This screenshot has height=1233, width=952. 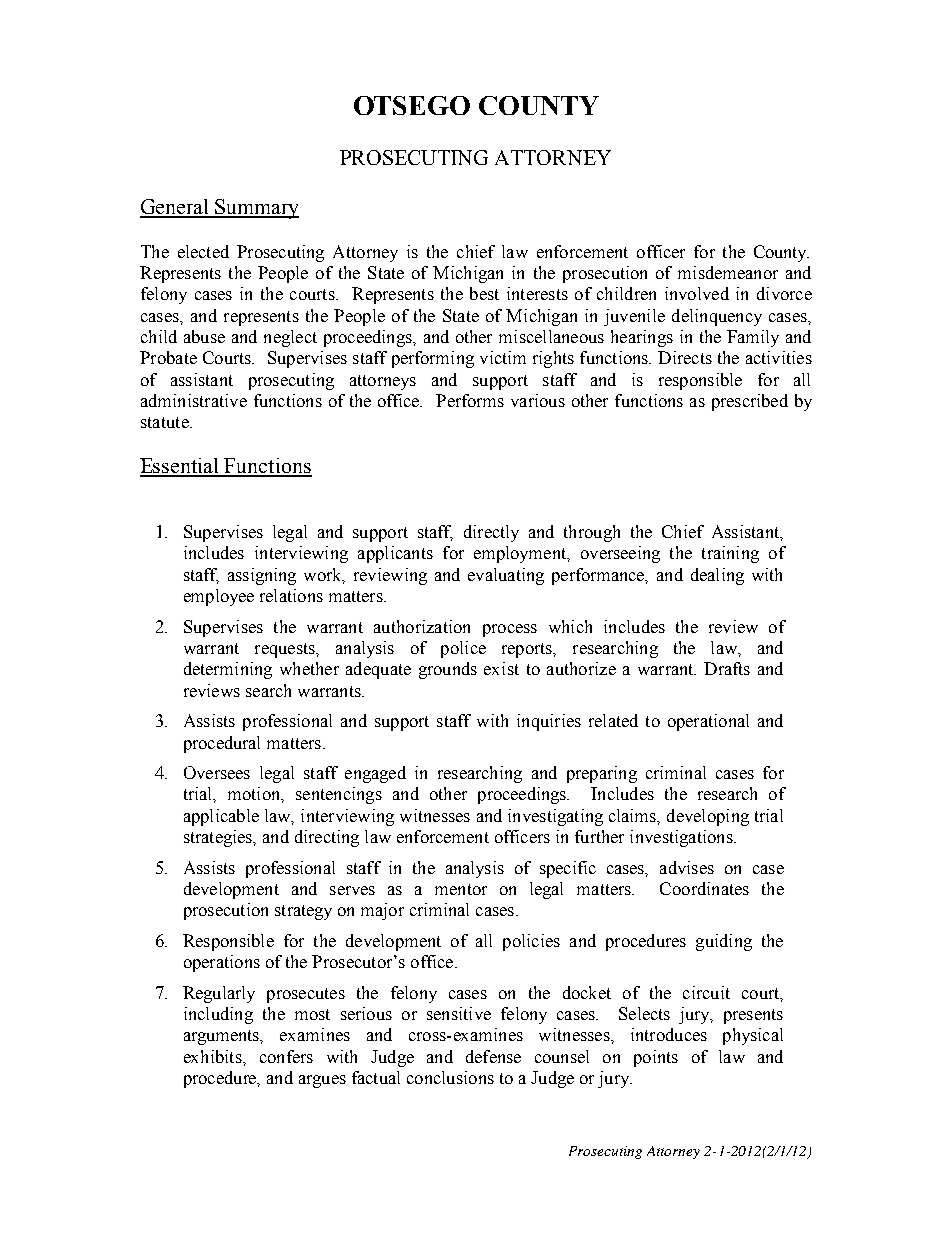 What do you see at coordinates (222, 744) in the screenshot?
I see `procedural` at bounding box center [222, 744].
